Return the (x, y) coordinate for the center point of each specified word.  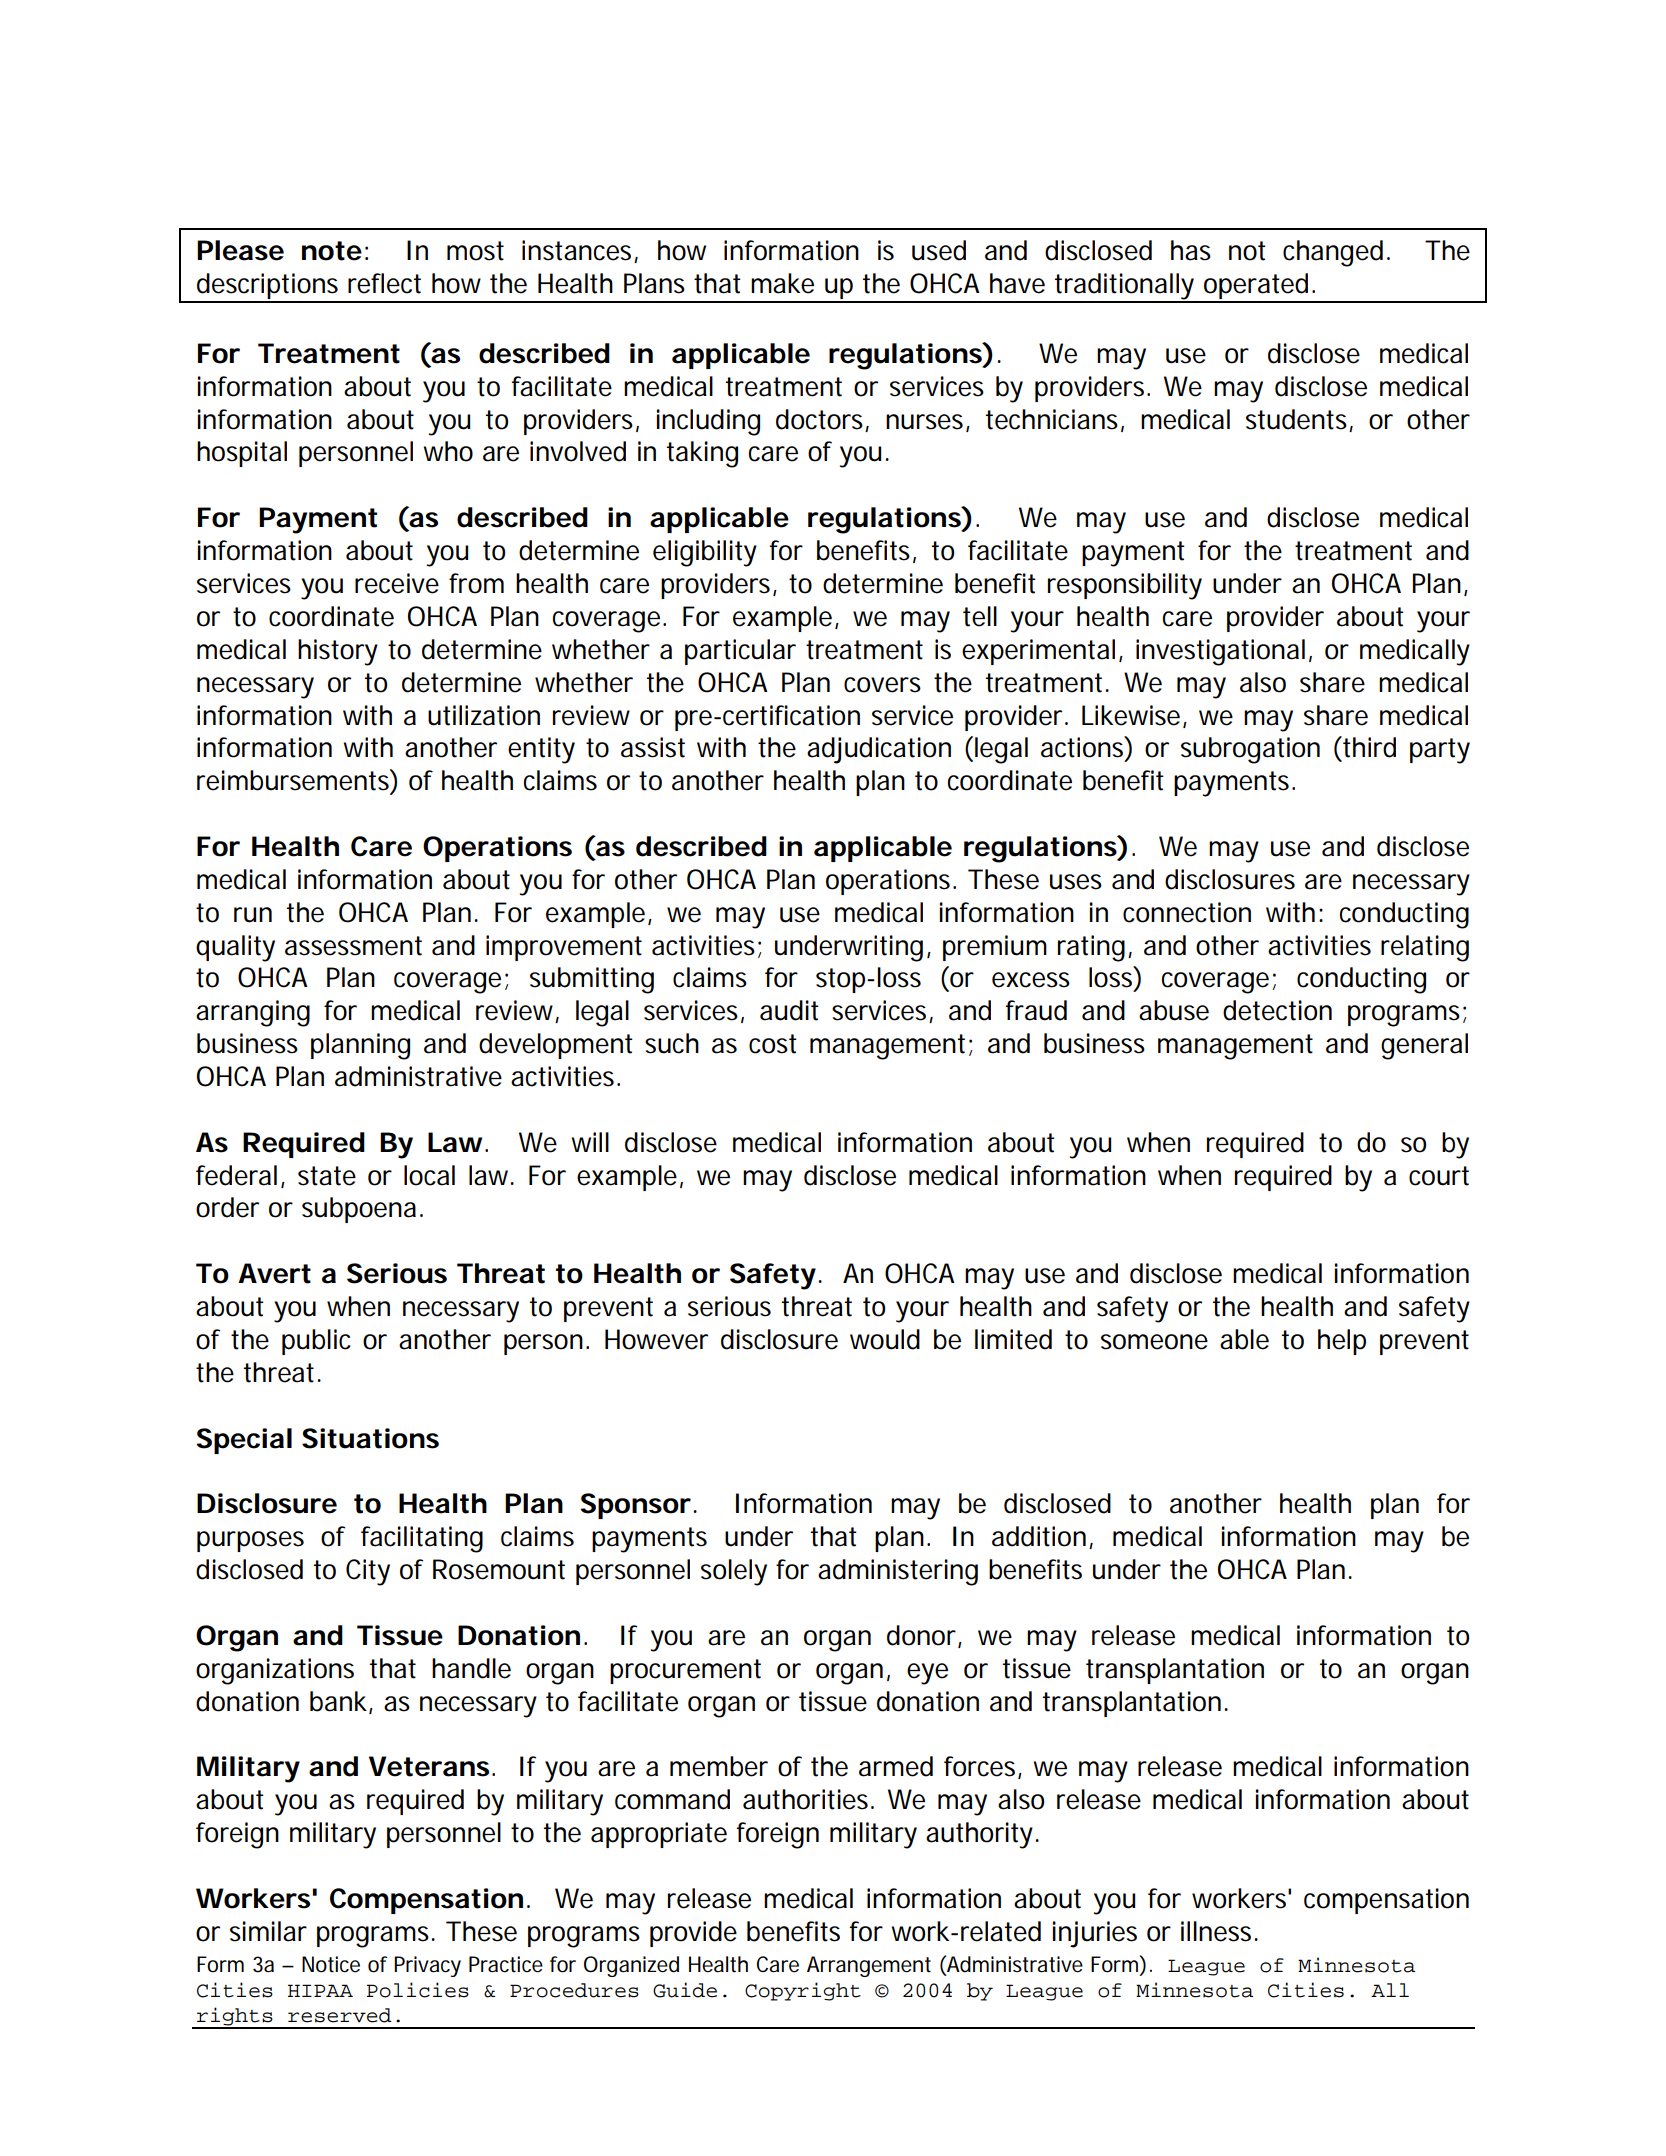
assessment (353, 946)
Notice (331, 1964)
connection (1187, 912)
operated (1256, 287)
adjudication (879, 750)
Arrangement (869, 1966)
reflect (384, 283)
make (782, 283)
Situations (370, 1438)
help (1342, 1342)
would (885, 1339)
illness (1218, 1931)
